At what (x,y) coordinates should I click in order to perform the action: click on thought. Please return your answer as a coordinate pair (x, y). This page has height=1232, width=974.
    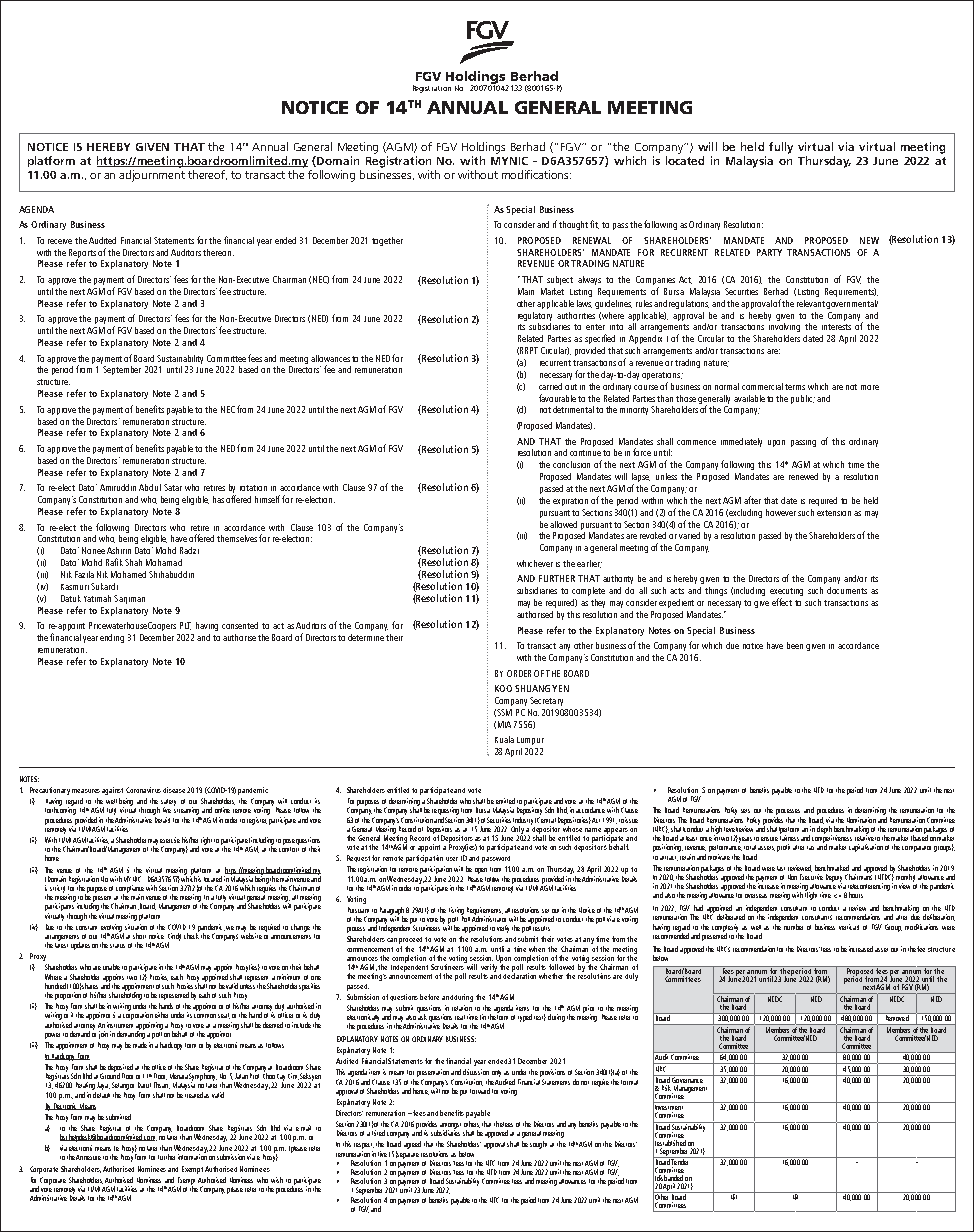
    Looking at the image, I should click on (573, 225).
